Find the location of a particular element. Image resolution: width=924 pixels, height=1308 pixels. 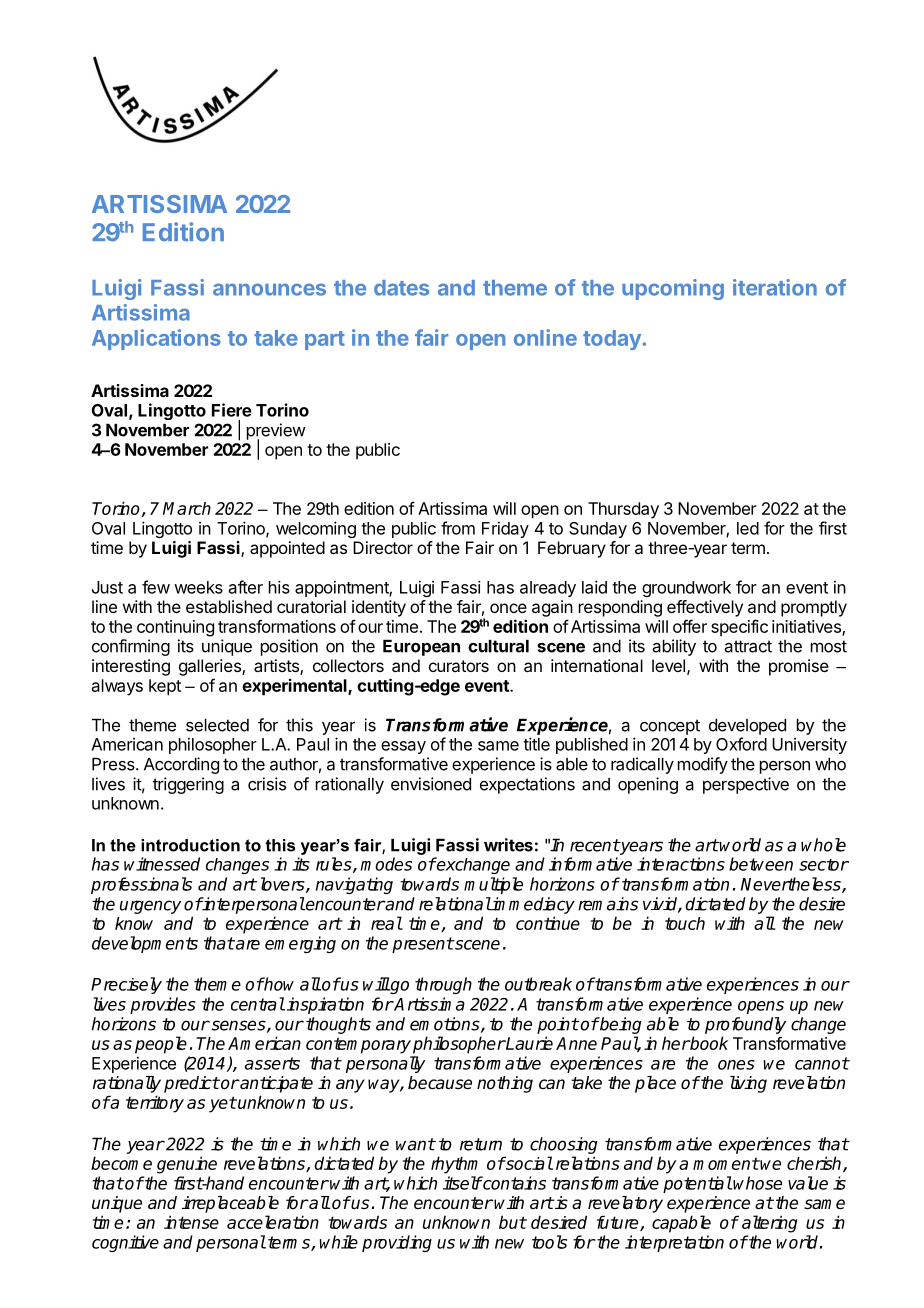

multiple is located at coordinates (493, 885).
